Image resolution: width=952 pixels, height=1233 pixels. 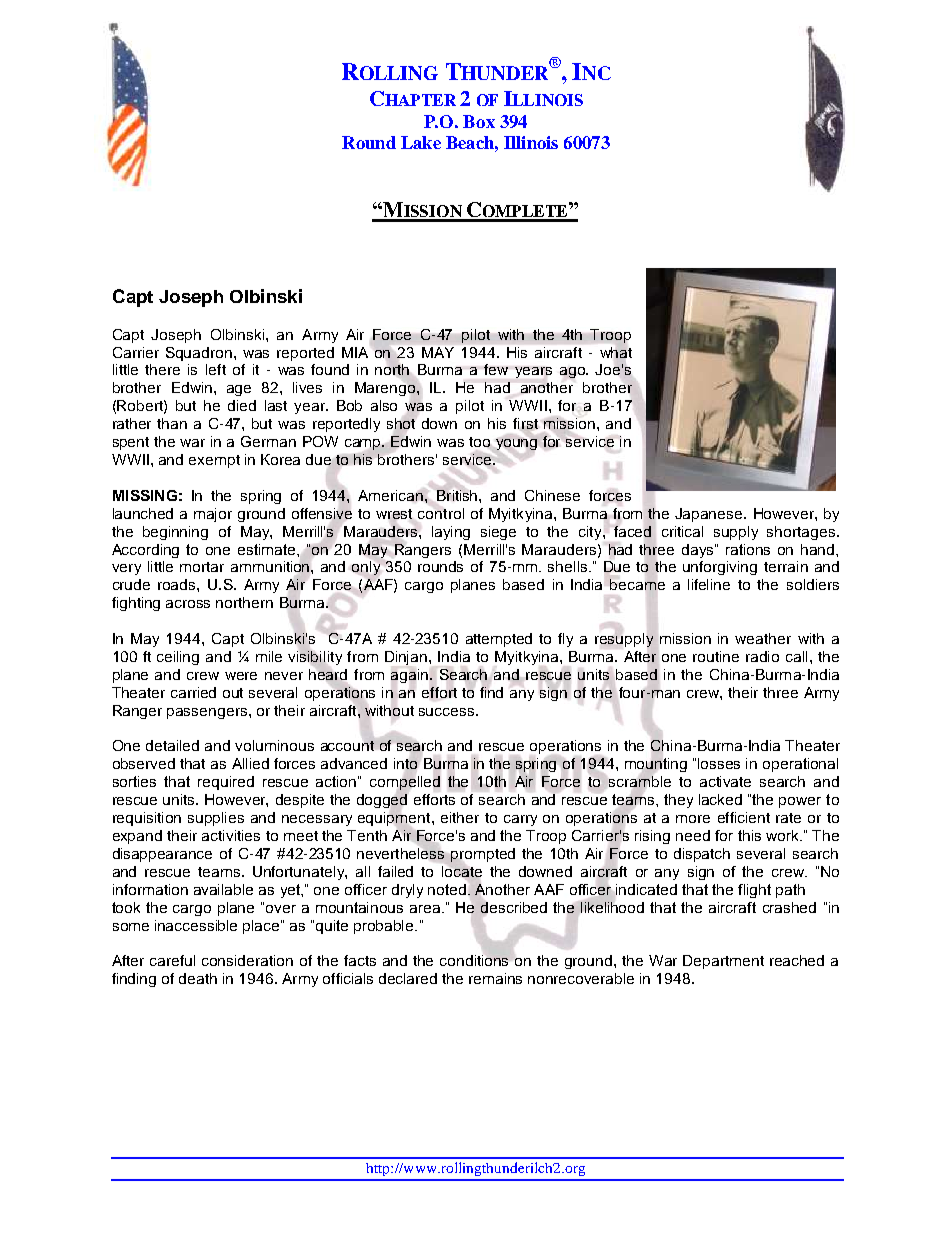 What do you see at coordinates (172, 960) in the screenshot?
I see `careful` at bounding box center [172, 960].
